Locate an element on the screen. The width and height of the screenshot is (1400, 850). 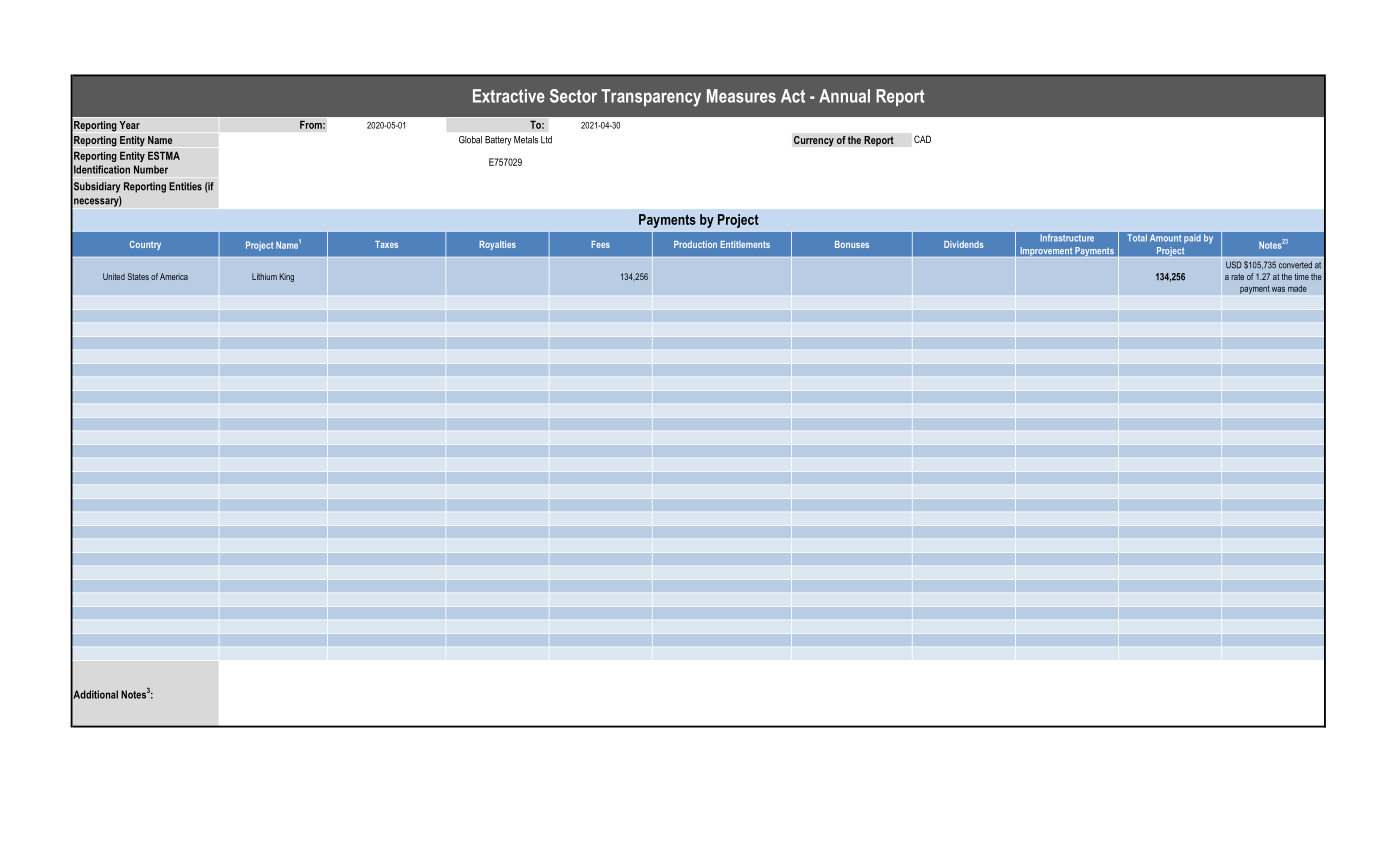
Amount is located at coordinates (1165, 237).
